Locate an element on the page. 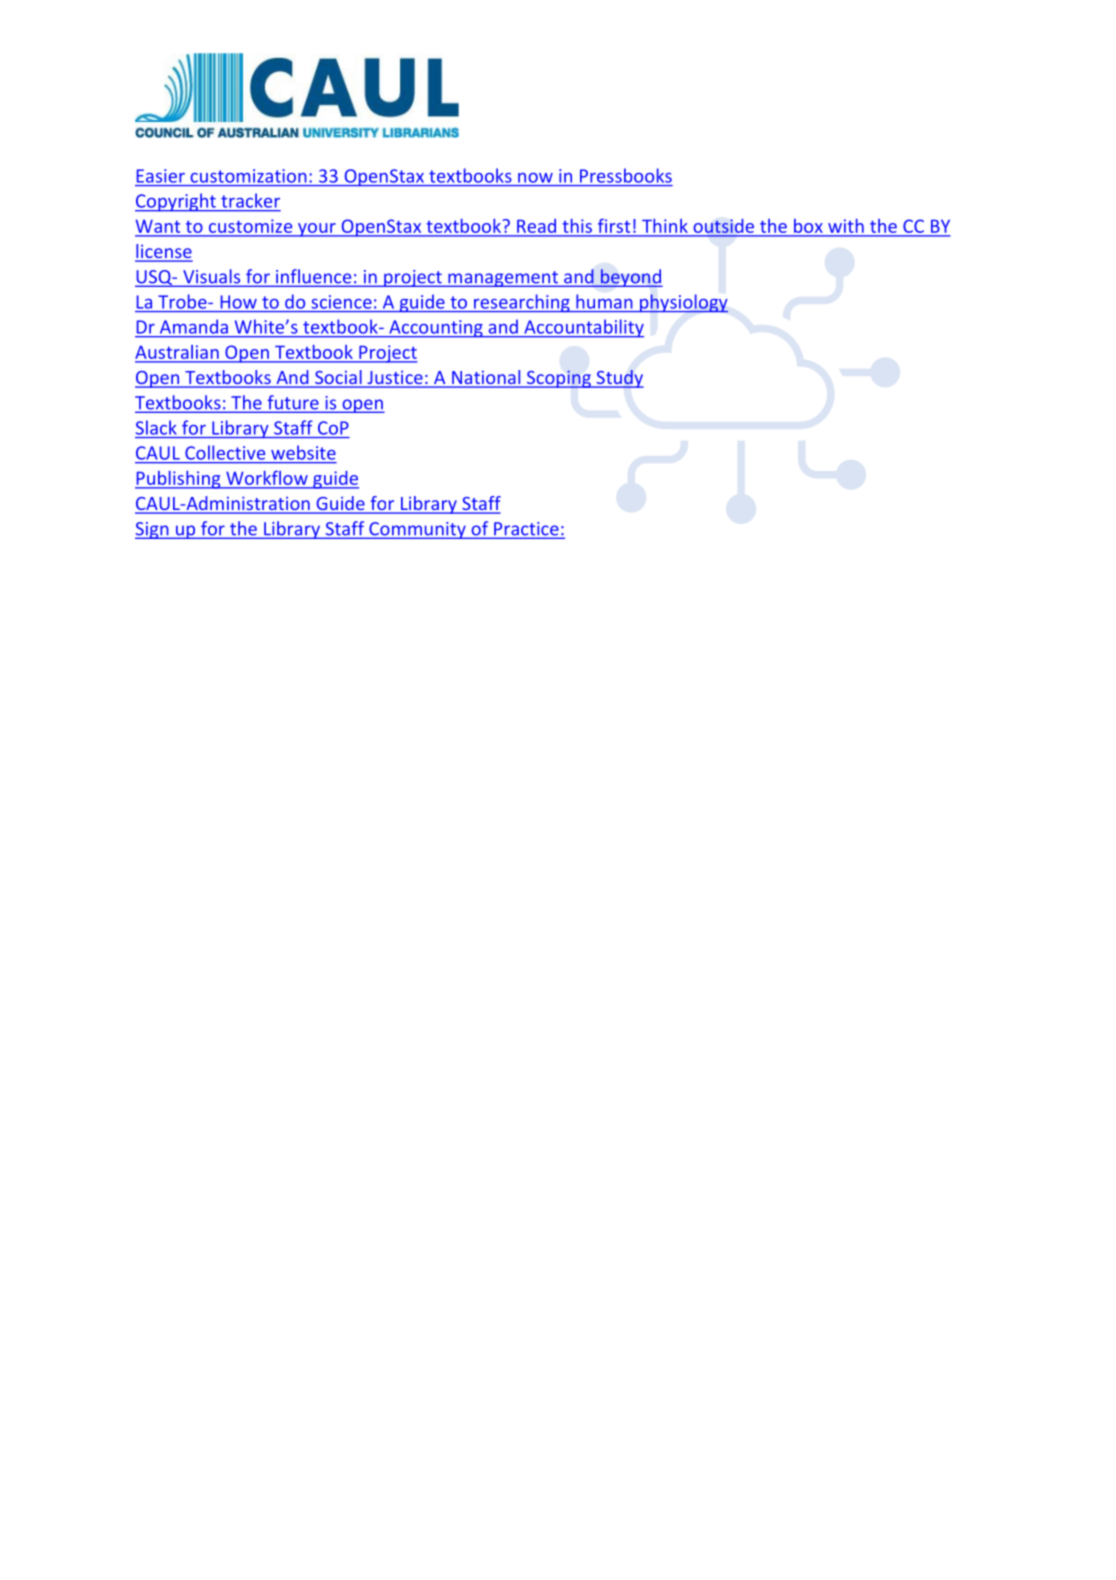  now is located at coordinates (535, 178).
